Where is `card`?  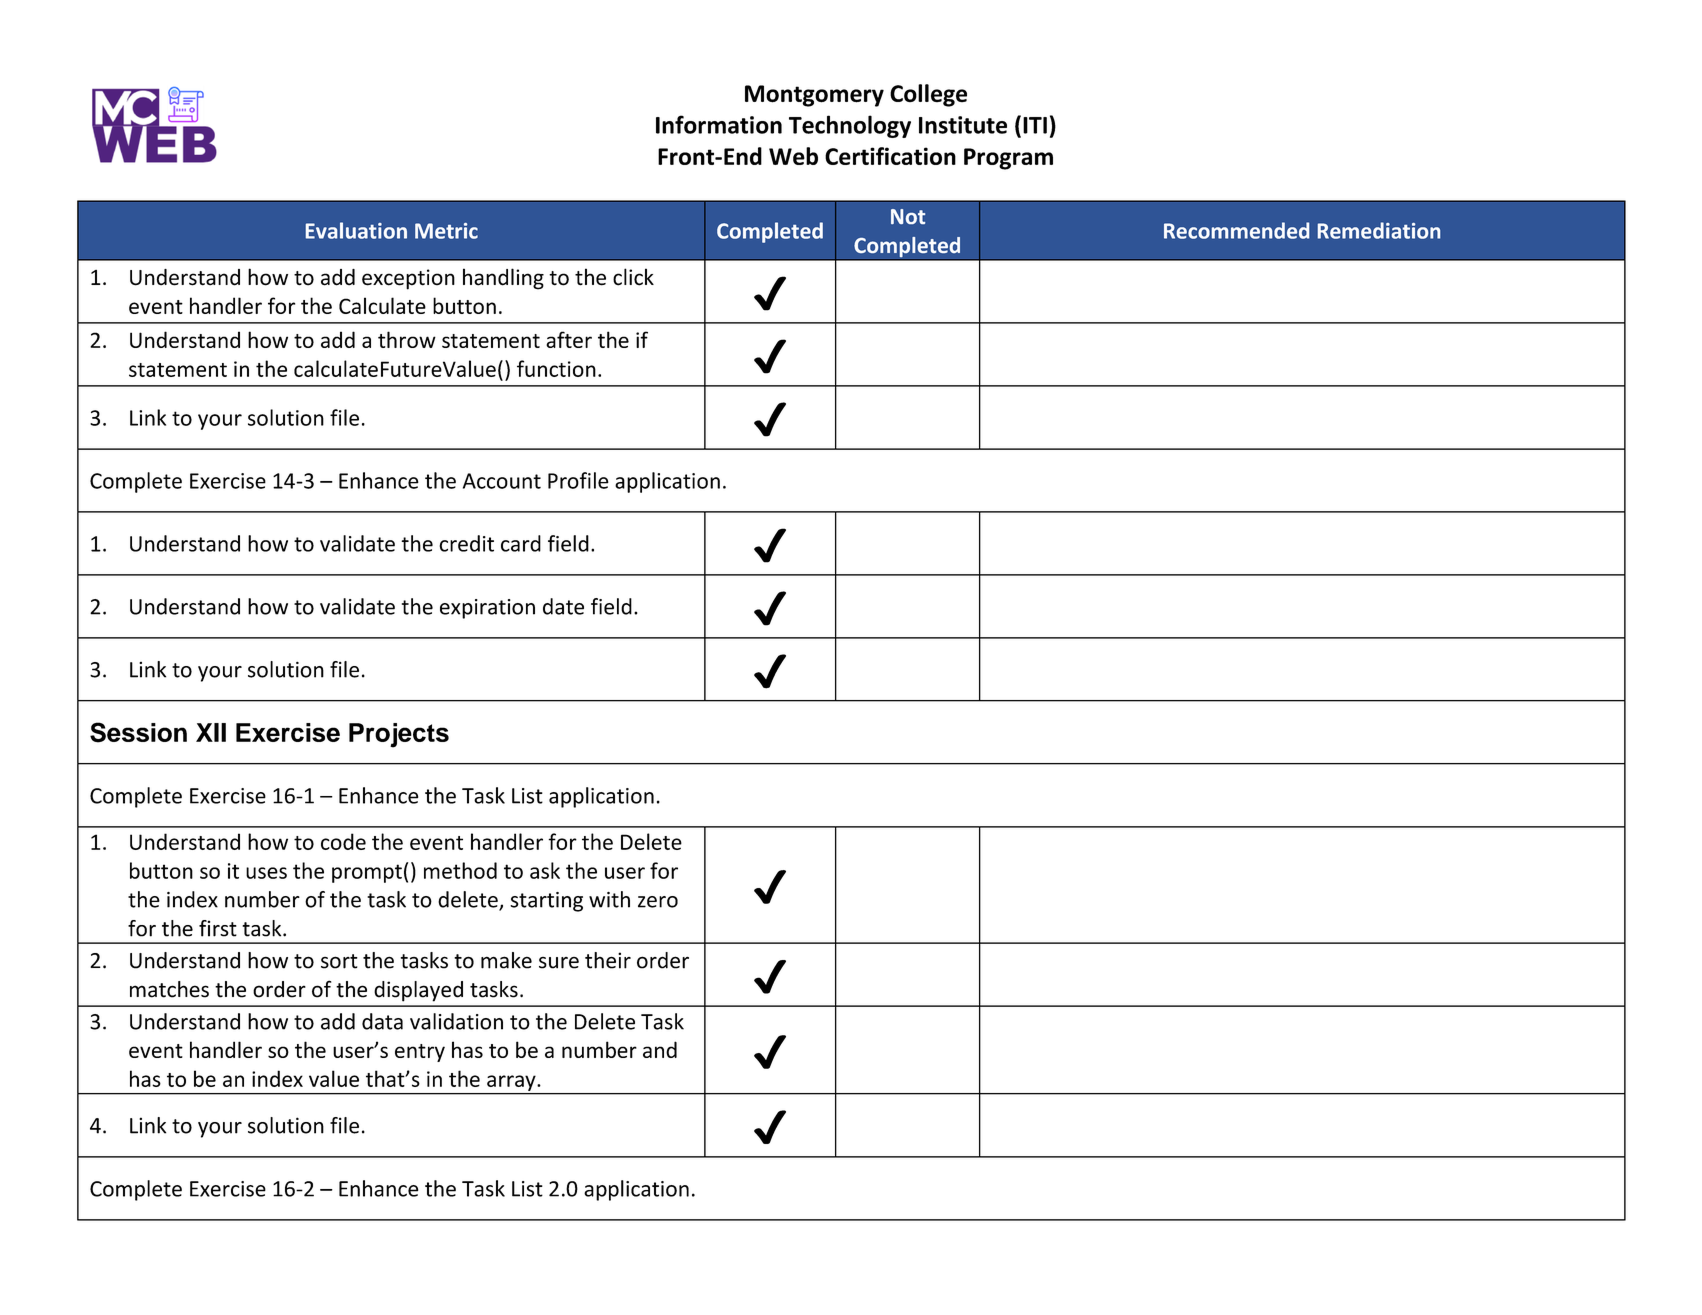
card is located at coordinates (521, 543).
